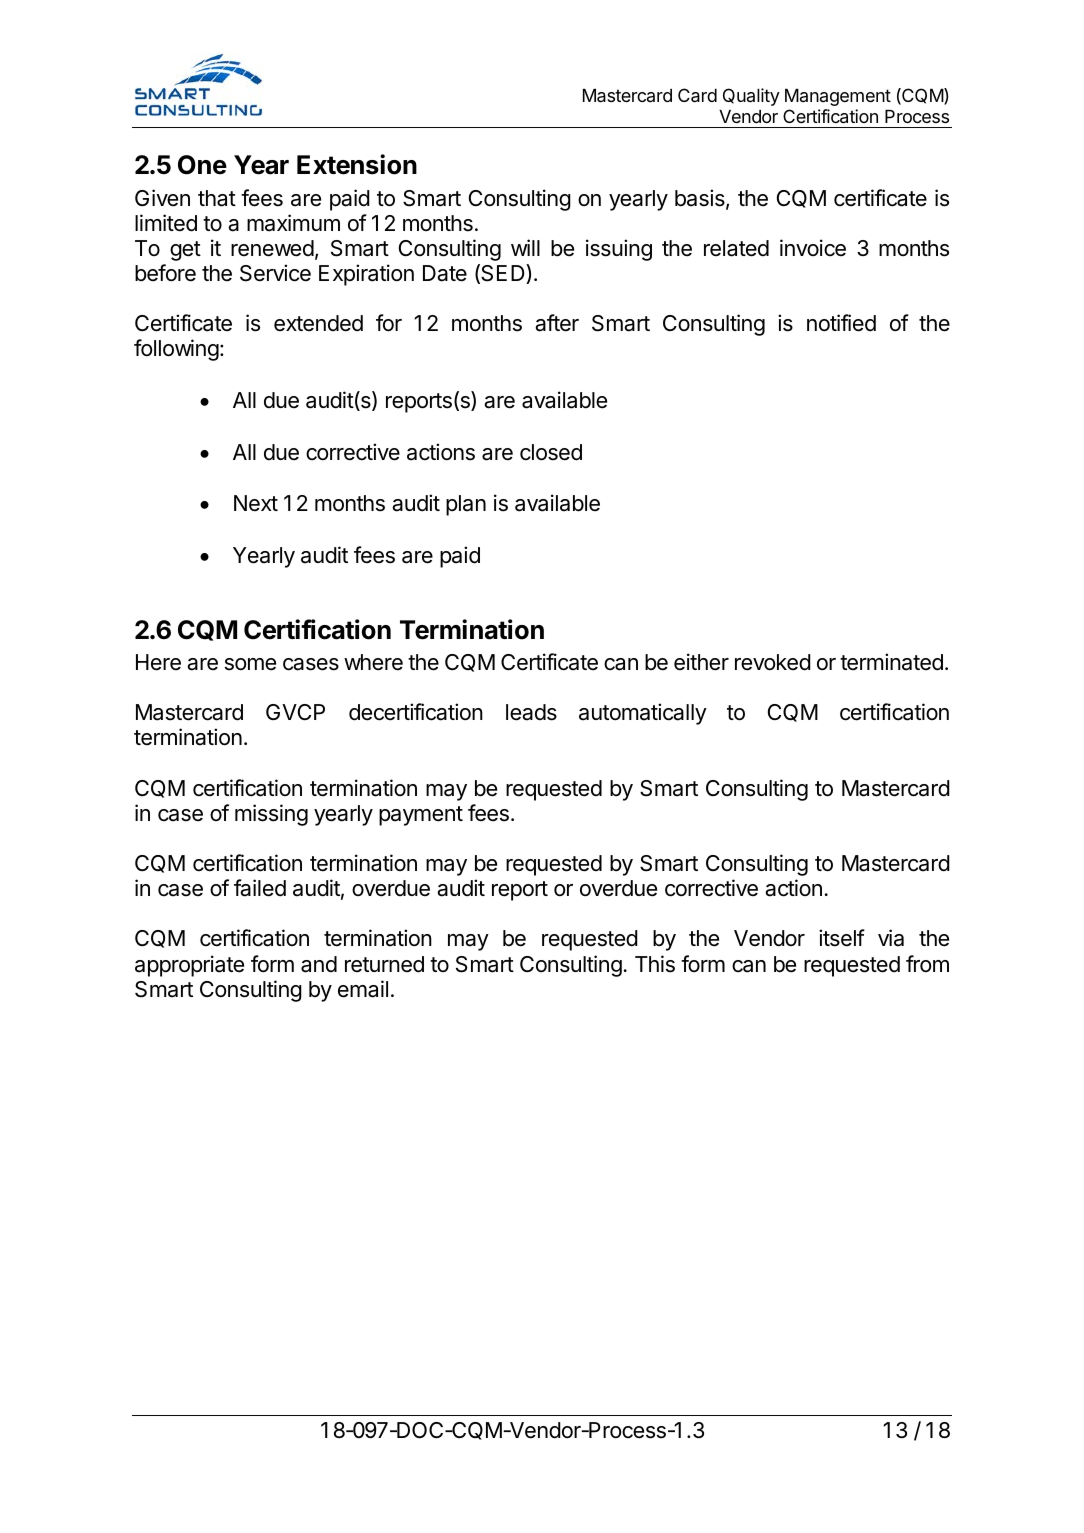 The image size is (1084, 1533). Describe the element at coordinates (842, 938) in the page. I see `itself` at that location.
